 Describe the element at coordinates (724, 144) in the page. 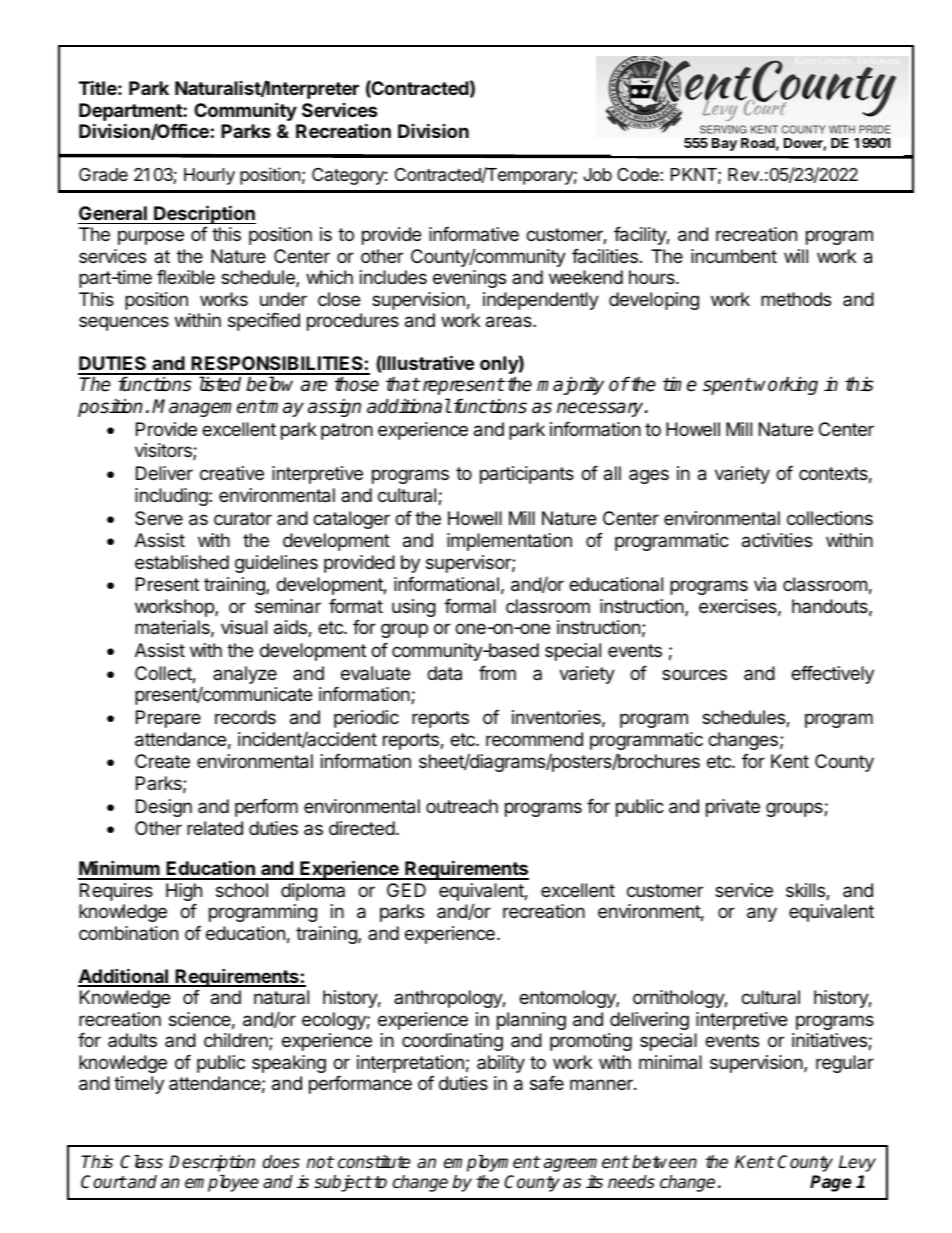

I see `Bay` at that location.
